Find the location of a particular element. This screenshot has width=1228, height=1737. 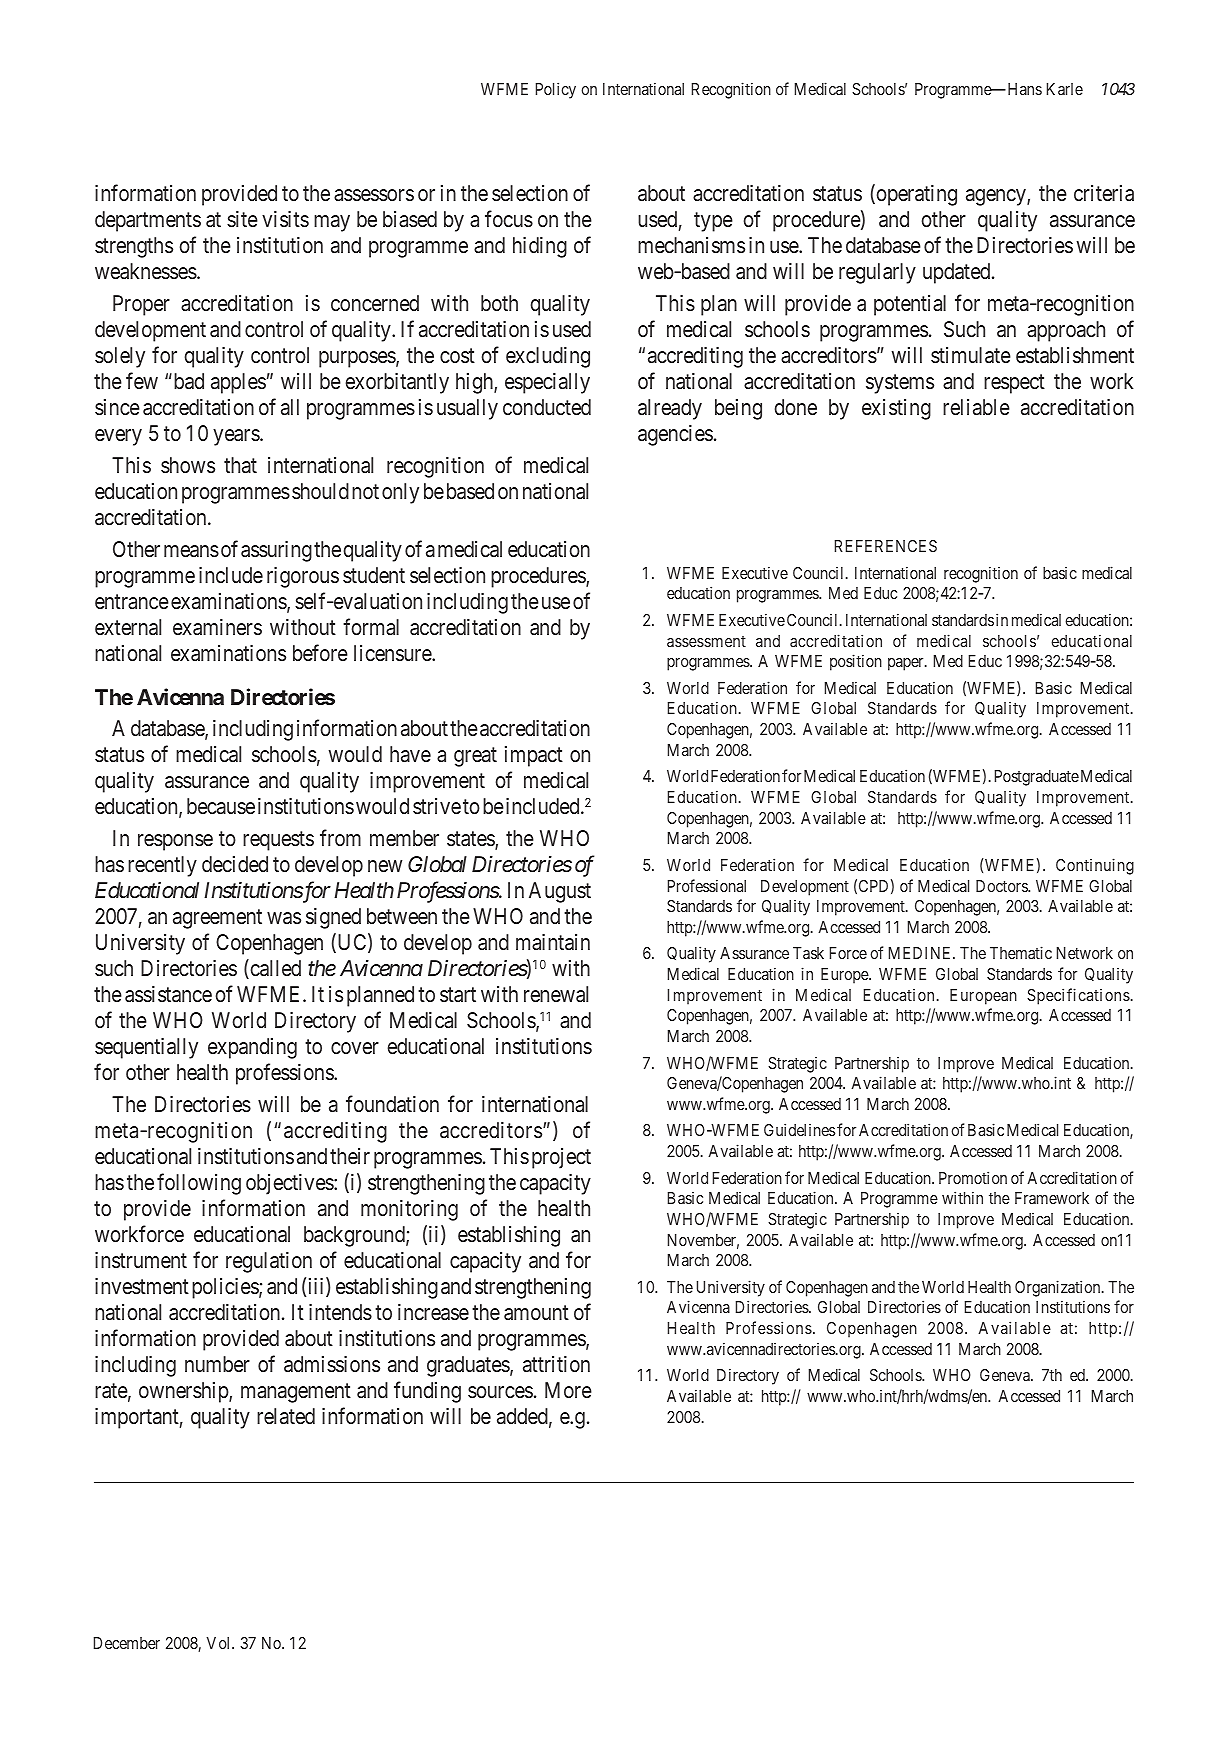

More is located at coordinates (568, 1390).
